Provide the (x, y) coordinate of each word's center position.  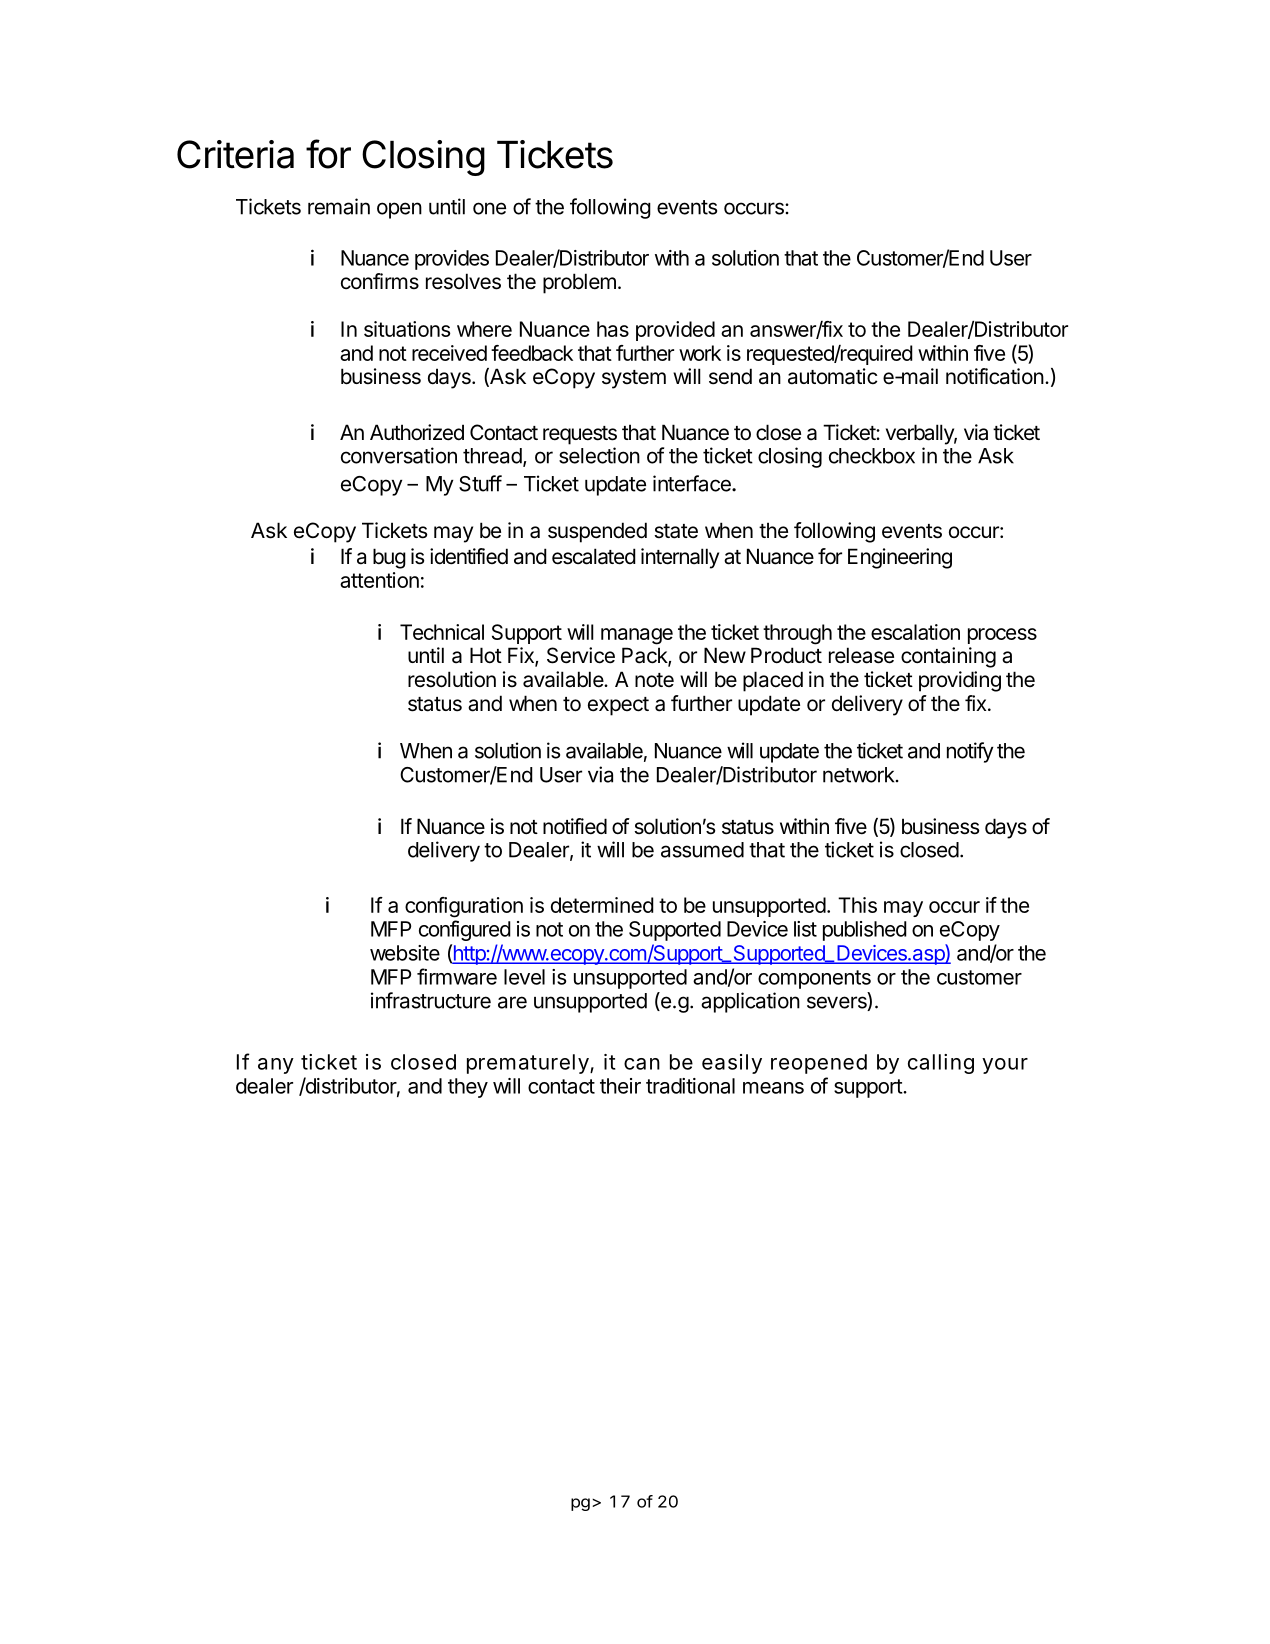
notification (995, 376)
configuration (464, 907)
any (276, 1066)
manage (637, 636)
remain (339, 206)
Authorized (417, 432)
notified (575, 826)
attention (379, 580)
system (634, 379)
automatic (832, 376)
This (857, 905)
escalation (915, 632)
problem (579, 283)
